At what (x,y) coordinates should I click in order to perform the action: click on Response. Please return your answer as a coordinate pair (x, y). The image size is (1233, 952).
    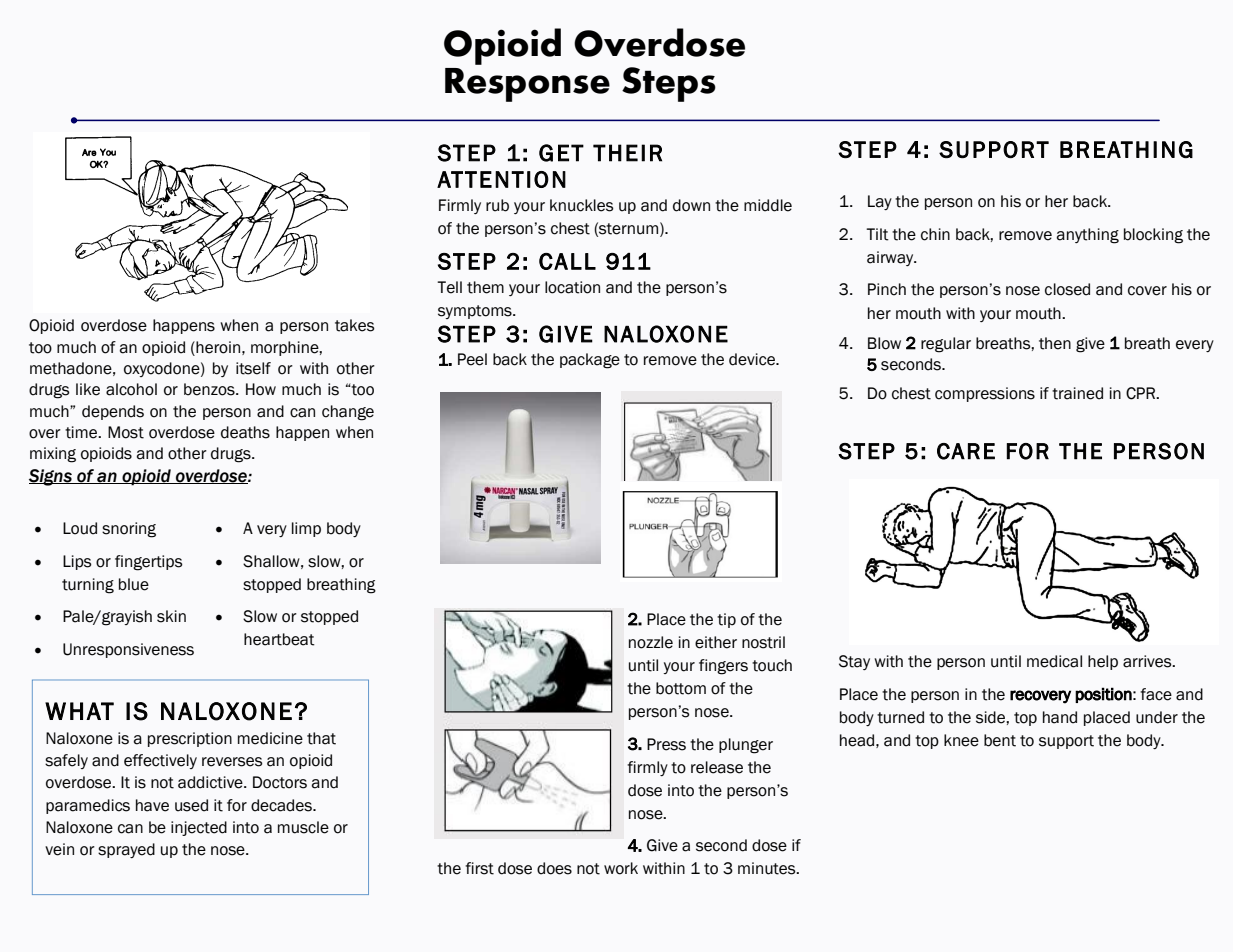
    Looking at the image, I should click on (527, 85).
